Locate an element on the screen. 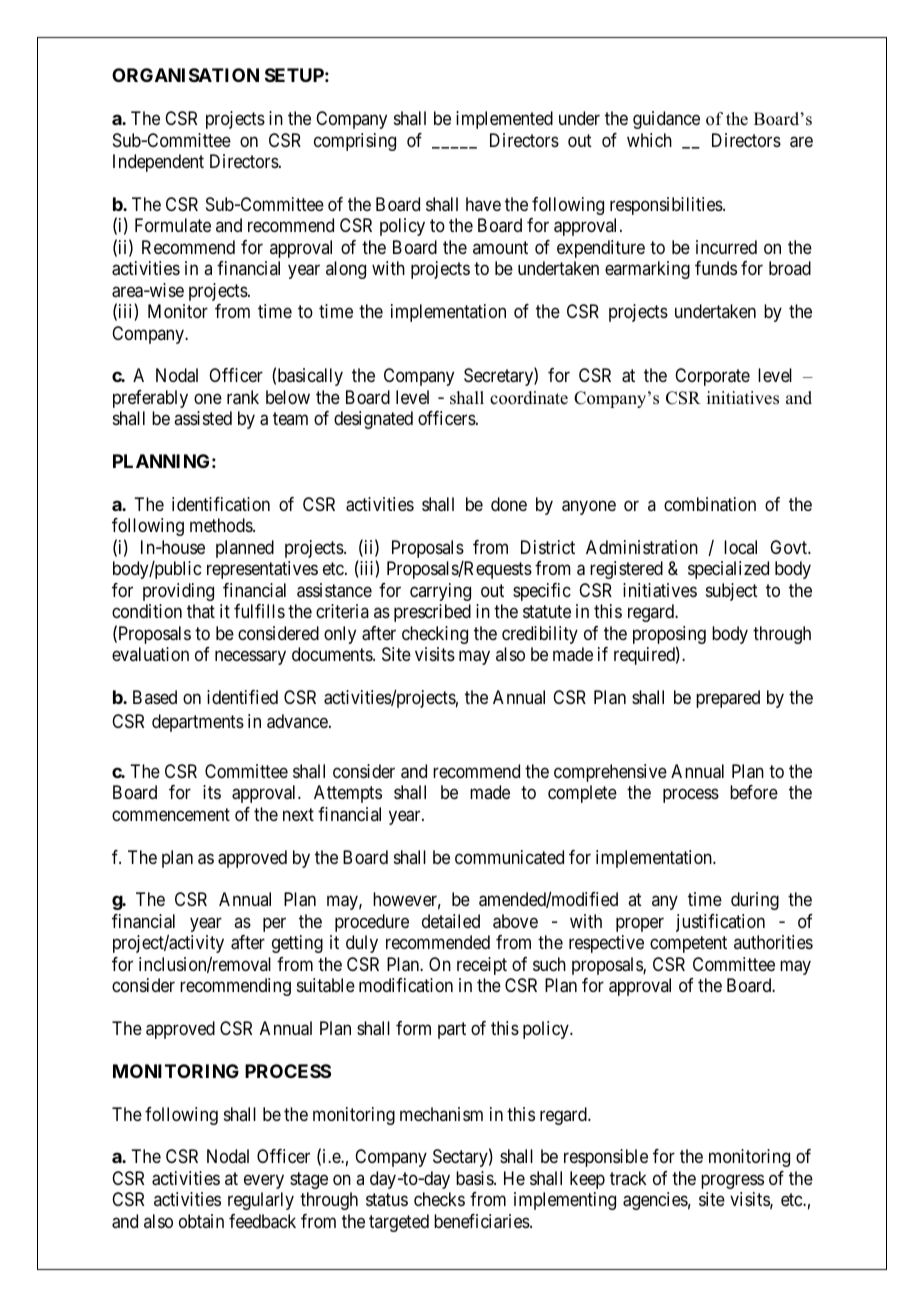  implemented is located at coordinates (504, 120).
